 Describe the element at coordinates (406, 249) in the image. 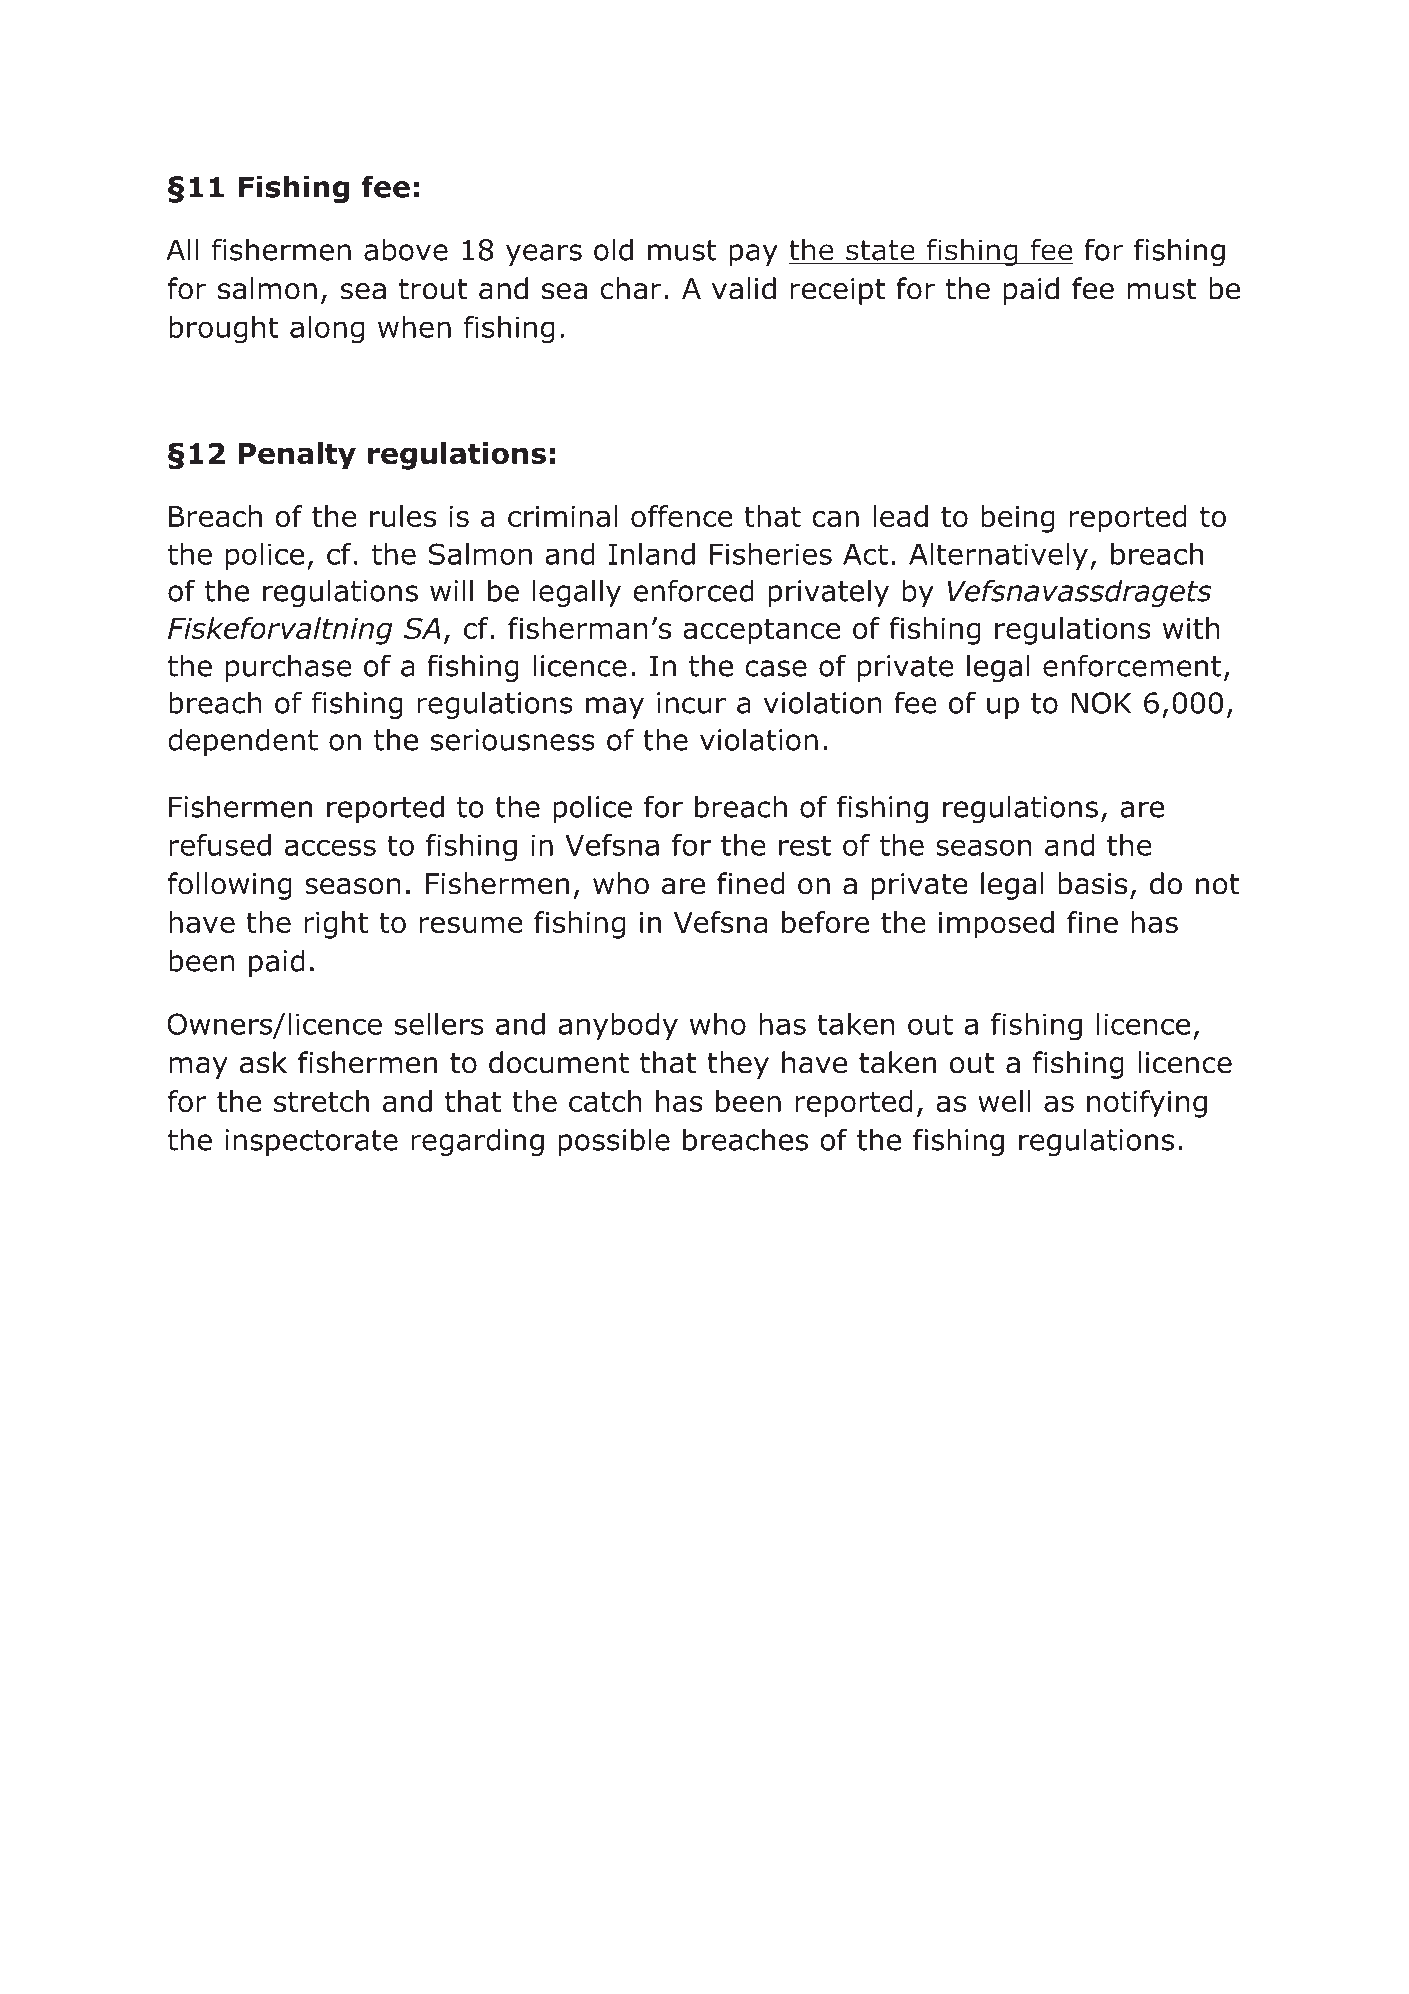

I see `above` at that location.
